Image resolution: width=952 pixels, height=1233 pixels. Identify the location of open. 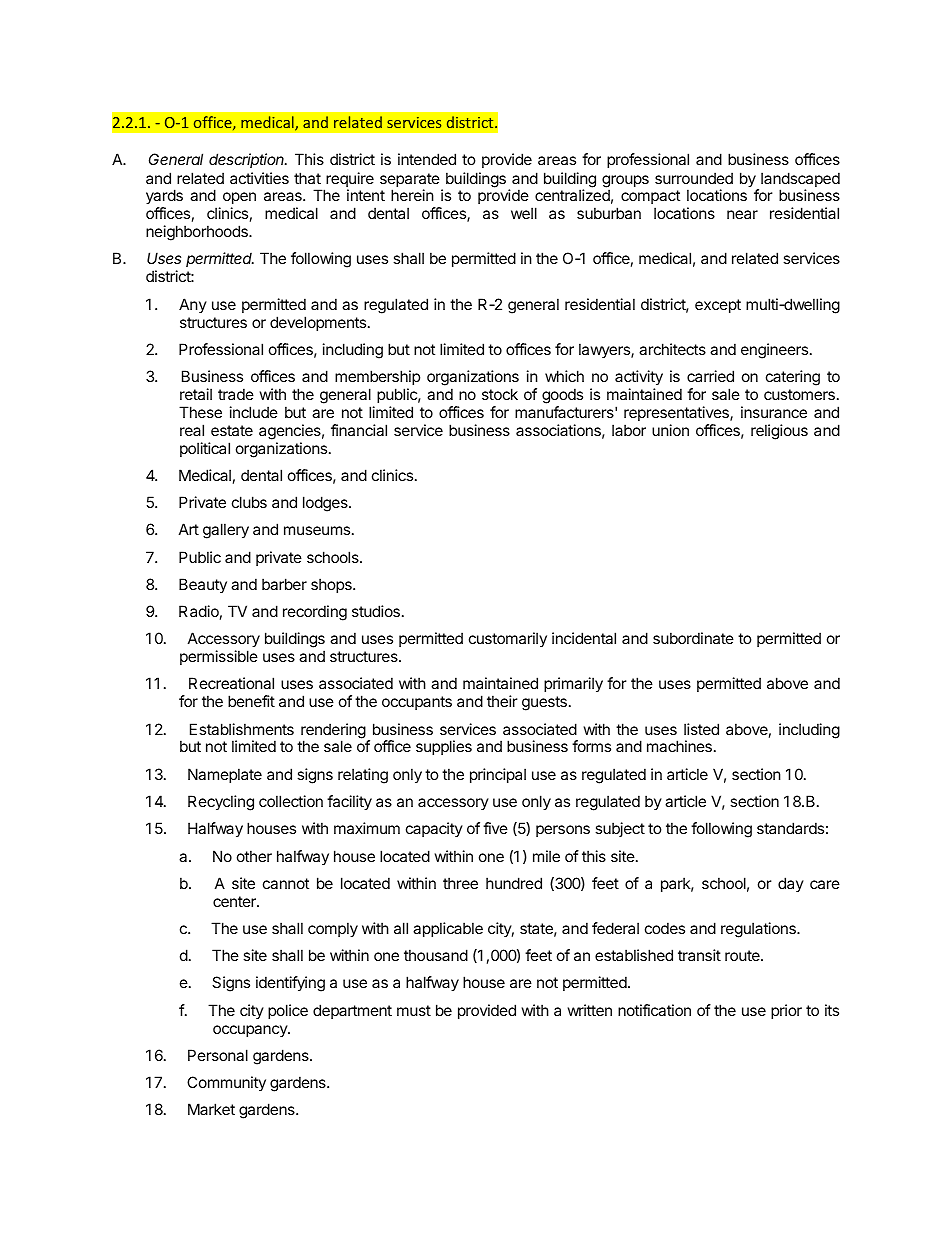
(239, 200).
